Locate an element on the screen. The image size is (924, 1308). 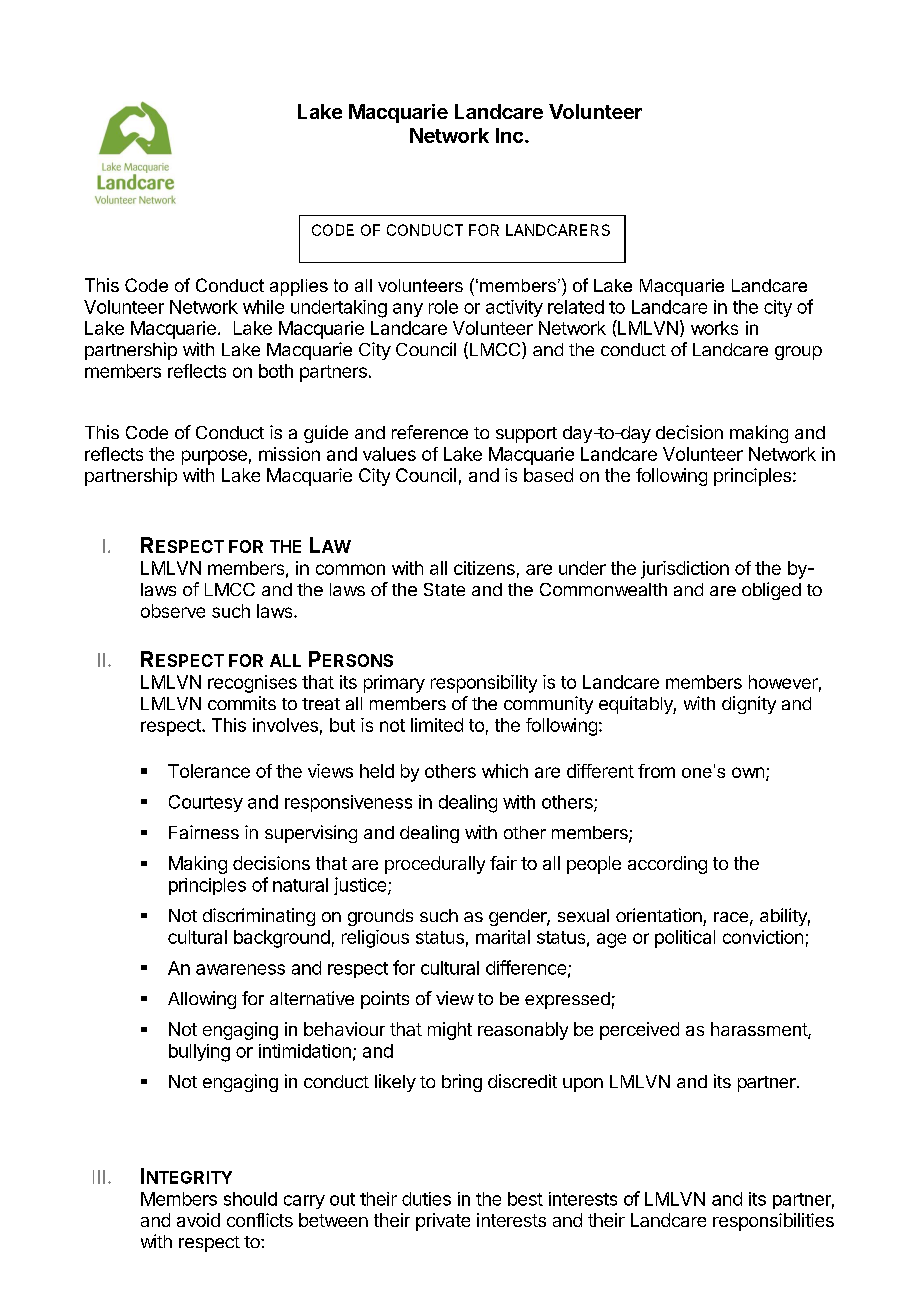
responsibilities is located at coordinates (773, 1222).
